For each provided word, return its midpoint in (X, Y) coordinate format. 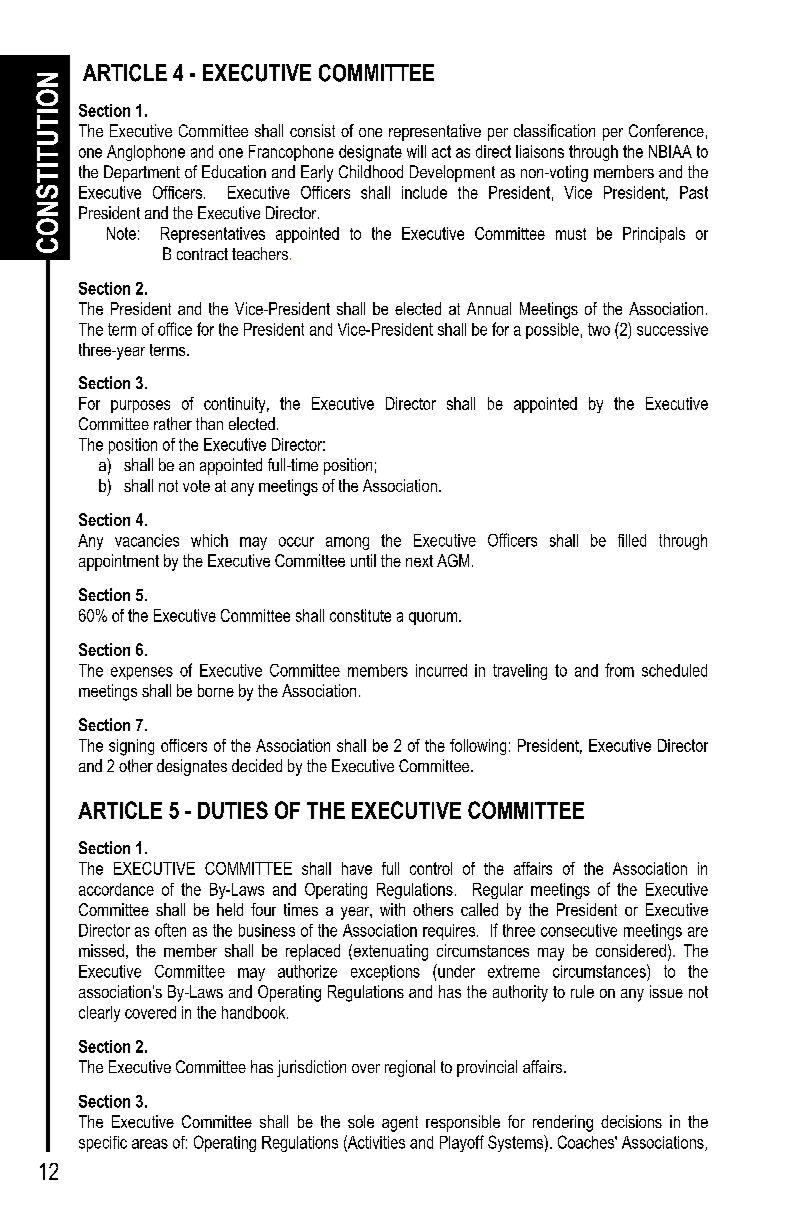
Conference (666, 130)
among (347, 543)
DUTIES (233, 810)
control (431, 868)
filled (632, 540)
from (619, 670)
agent (400, 1124)
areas (150, 1144)
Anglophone (146, 153)
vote (196, 486)
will (416, 151)
